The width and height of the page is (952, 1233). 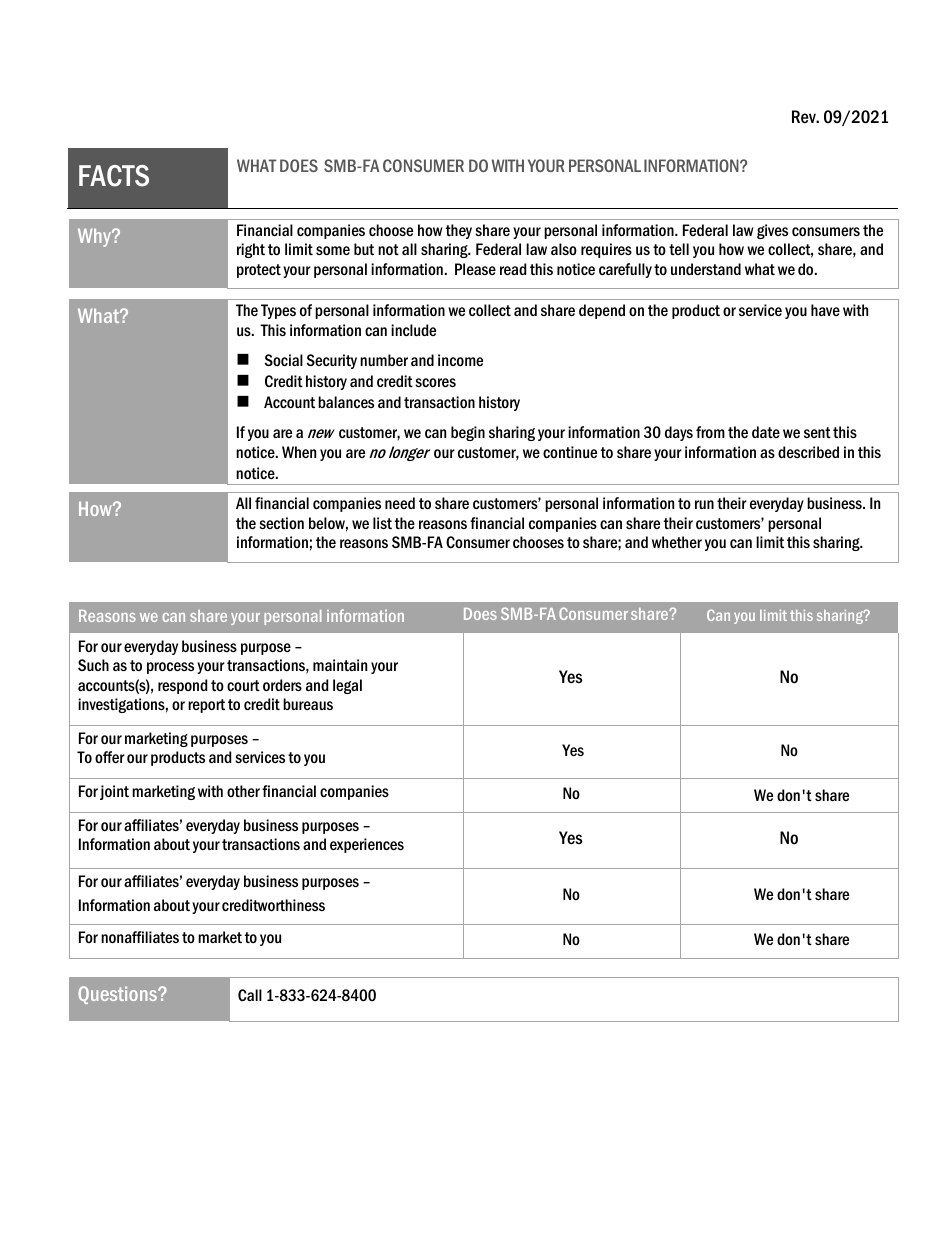 What do you see at coordinates (710, 432) in the page?
I see `from` at bounding box center [710, 432].
